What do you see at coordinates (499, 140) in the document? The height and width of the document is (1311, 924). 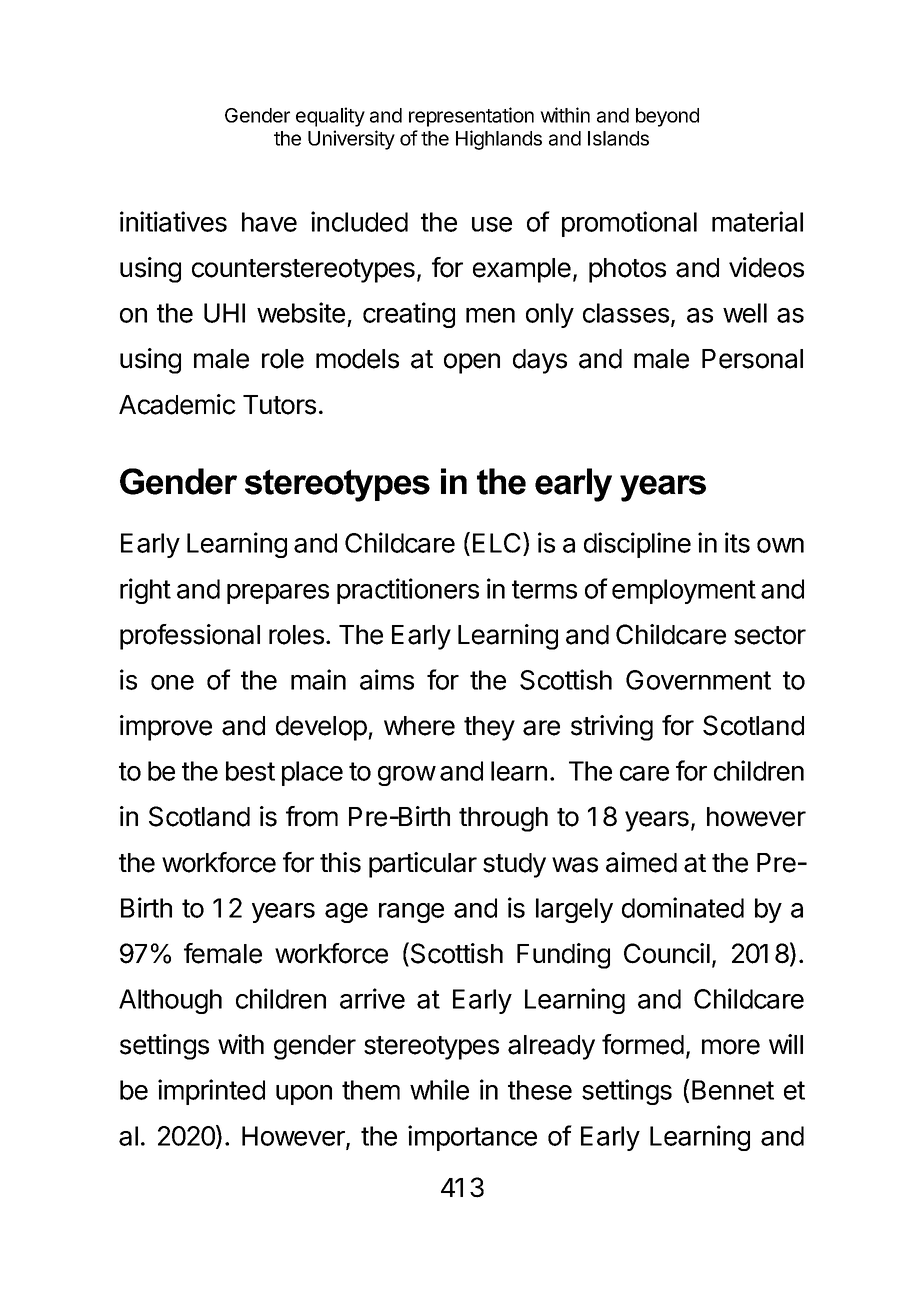 I see `Highlands` at bounding box center [499, 140].
